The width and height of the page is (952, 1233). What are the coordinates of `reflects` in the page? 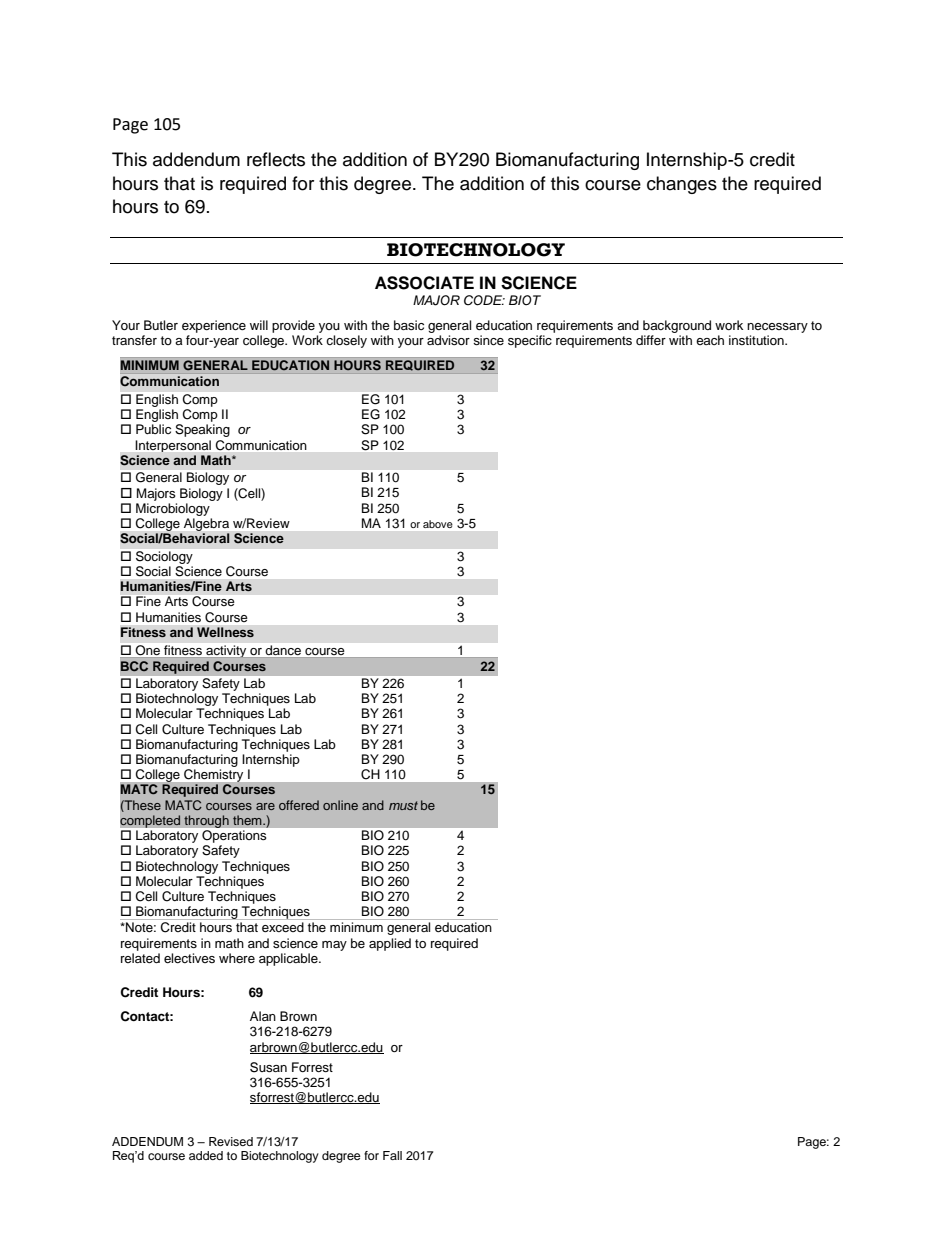 It's located at (276, 159).
